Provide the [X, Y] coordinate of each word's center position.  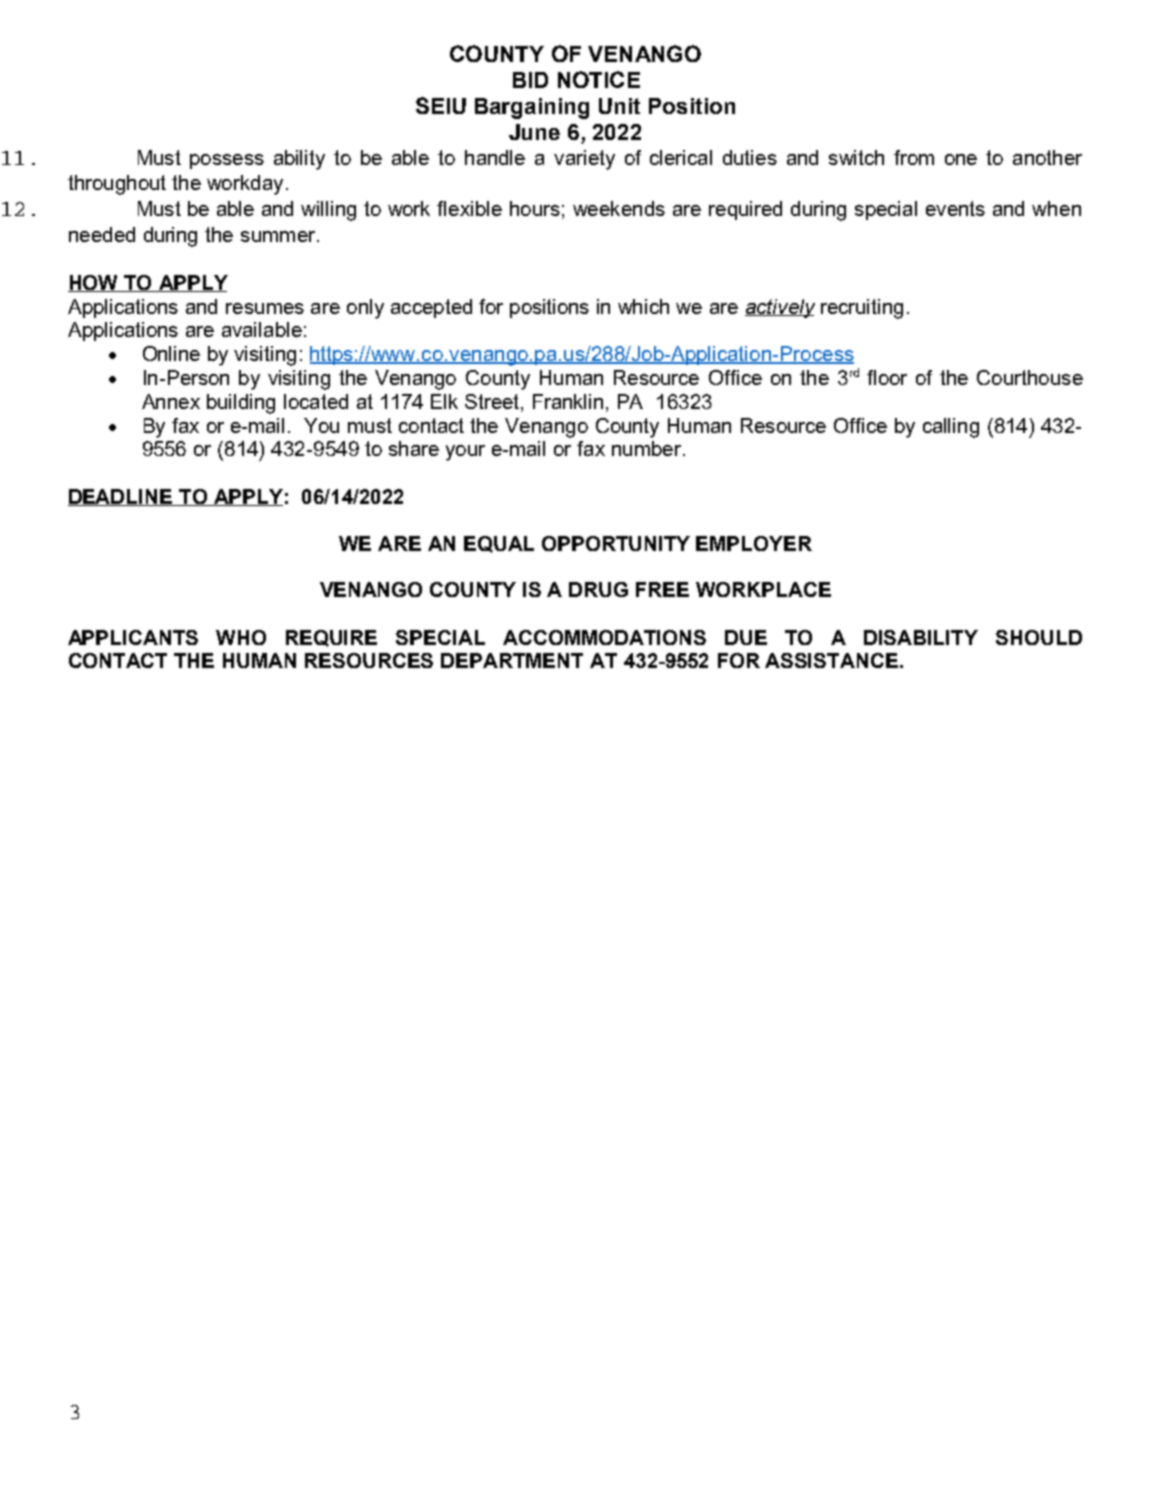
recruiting [862, 309]
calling [951, 428]
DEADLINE [121, 497]
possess [227, 161]
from [914, 157]
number [646, 448]
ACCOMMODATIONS [604, 637]
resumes [265, 308]
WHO [241, 637]
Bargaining [532, 108]
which [643, 306]
